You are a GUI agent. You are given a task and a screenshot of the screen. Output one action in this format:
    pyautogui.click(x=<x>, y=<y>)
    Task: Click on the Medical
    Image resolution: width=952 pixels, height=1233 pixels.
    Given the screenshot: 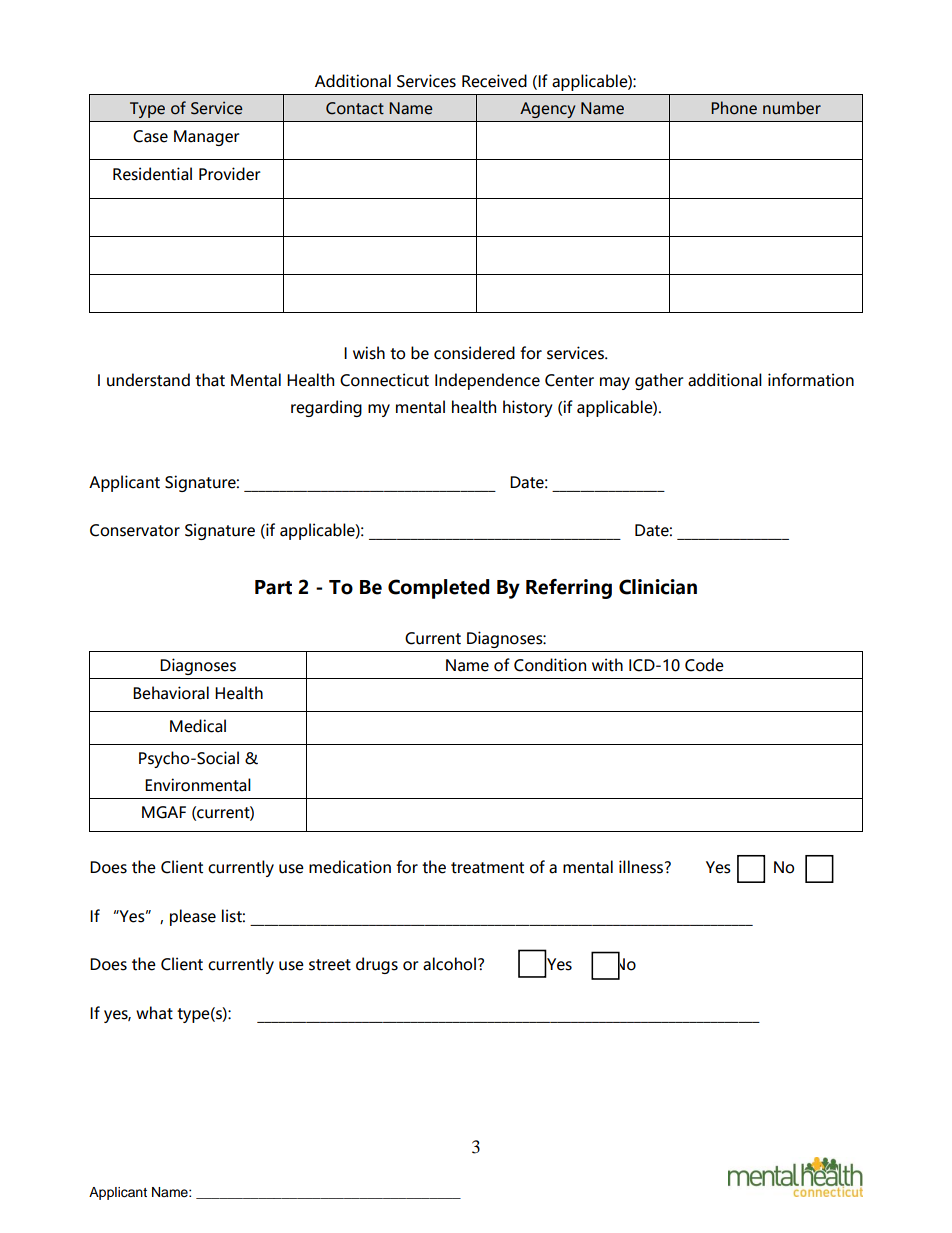 What is the action you would take?
    pyautogui.click(x=198, y=726)
